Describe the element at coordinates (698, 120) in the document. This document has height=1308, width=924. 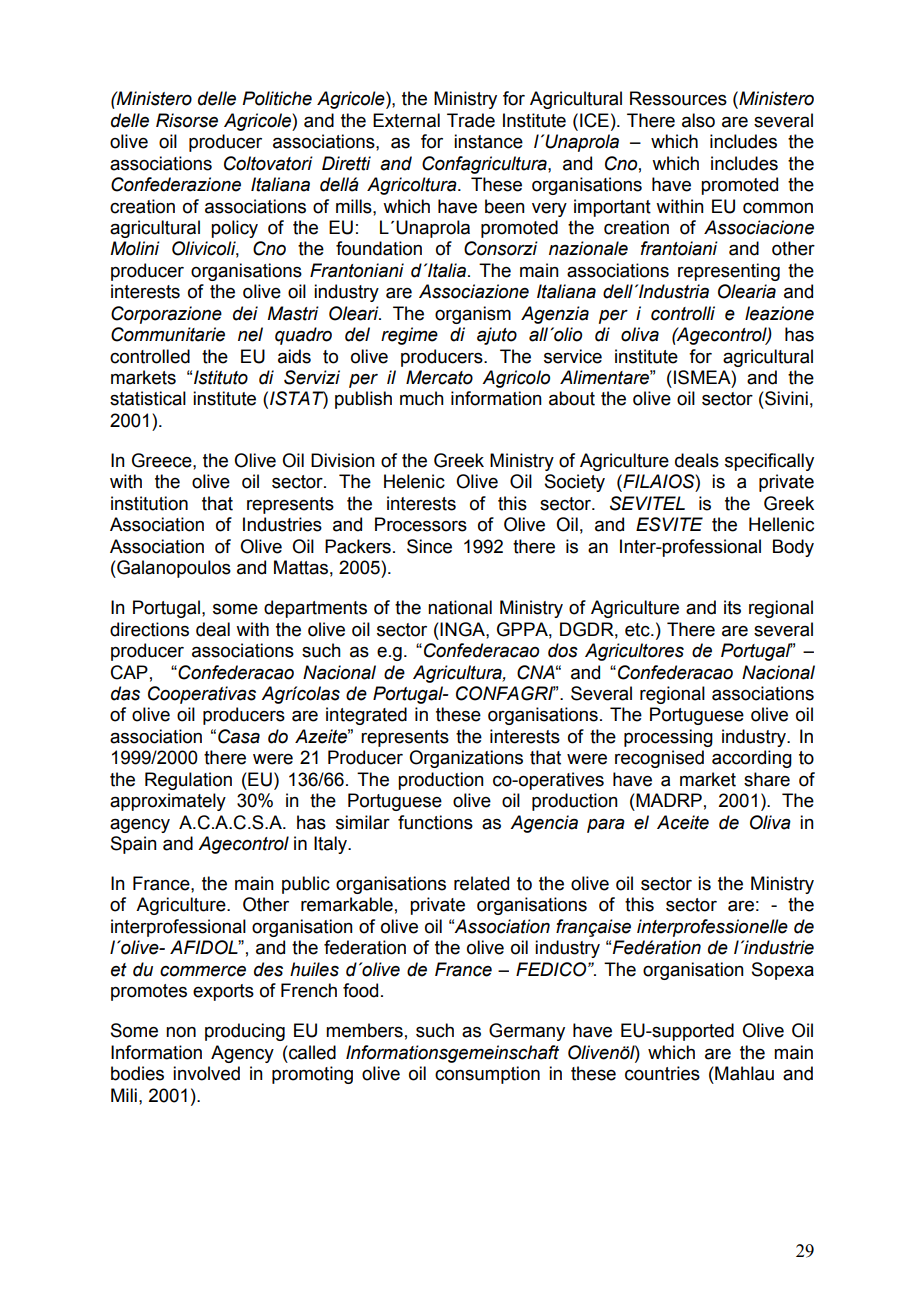
I see `also` at that location.
